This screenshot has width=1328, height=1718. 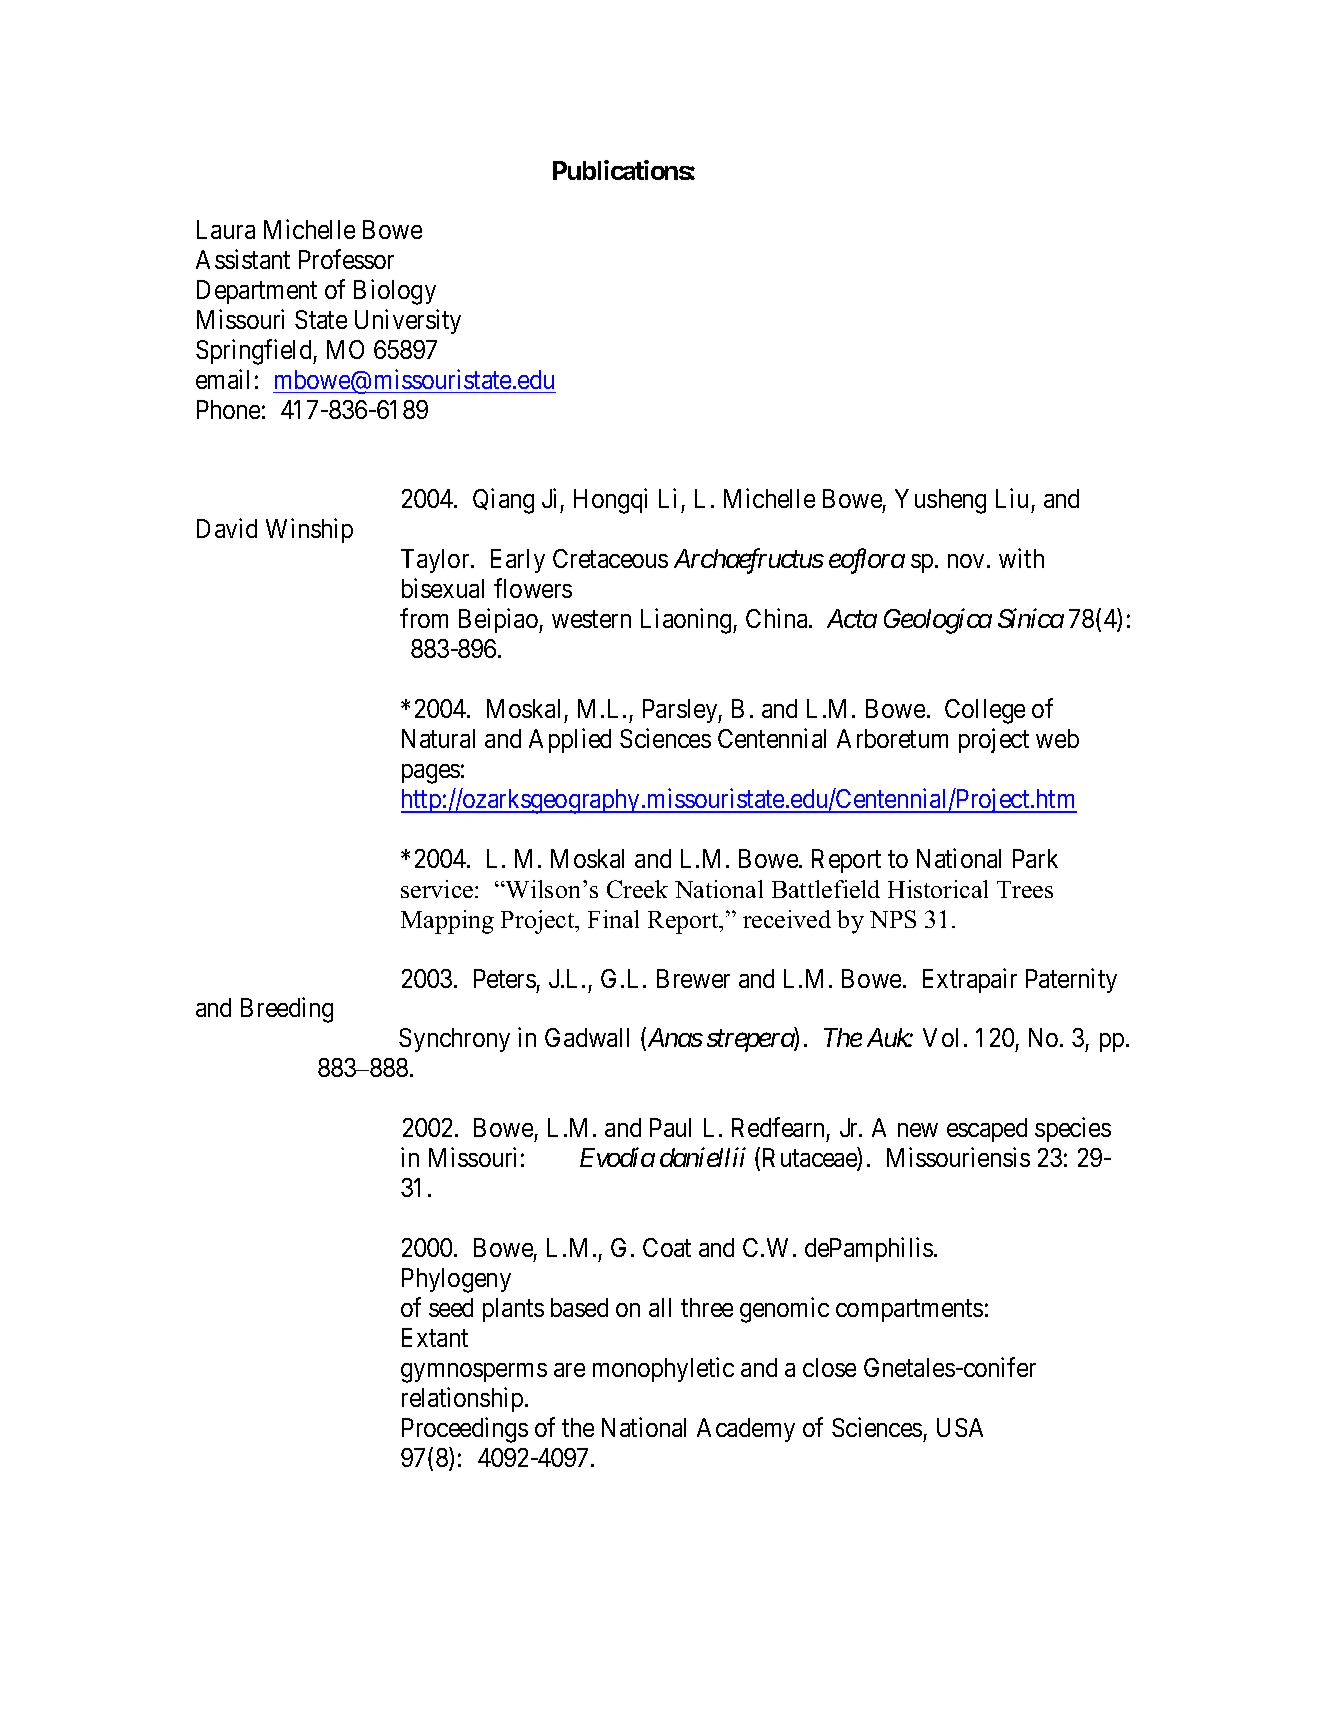 What do you see at coordinates (1035, 858) in the screenshot?
I see `Park` at bounding box center [1035, 858].
